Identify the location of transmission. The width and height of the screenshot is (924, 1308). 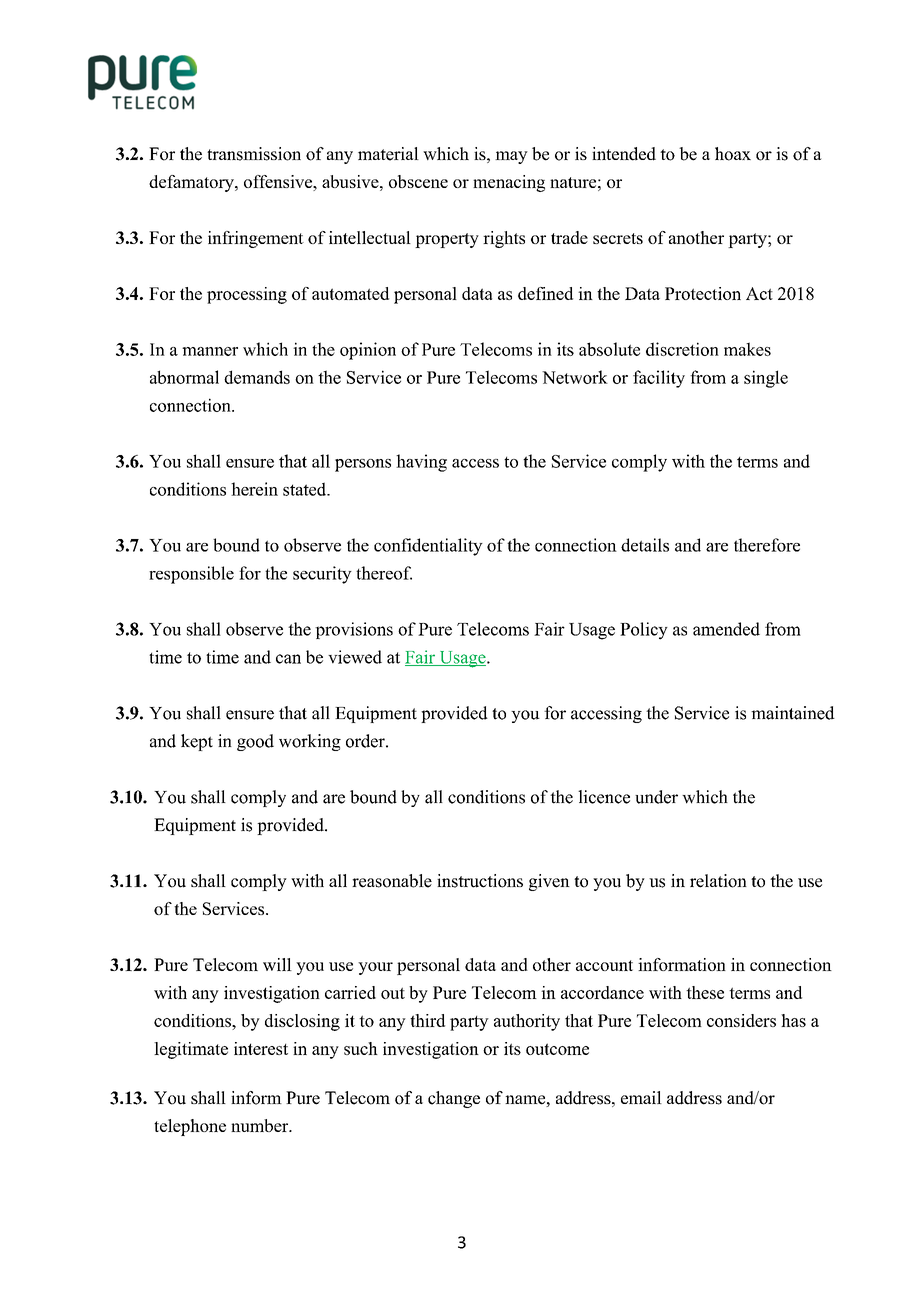
(254, 154).
